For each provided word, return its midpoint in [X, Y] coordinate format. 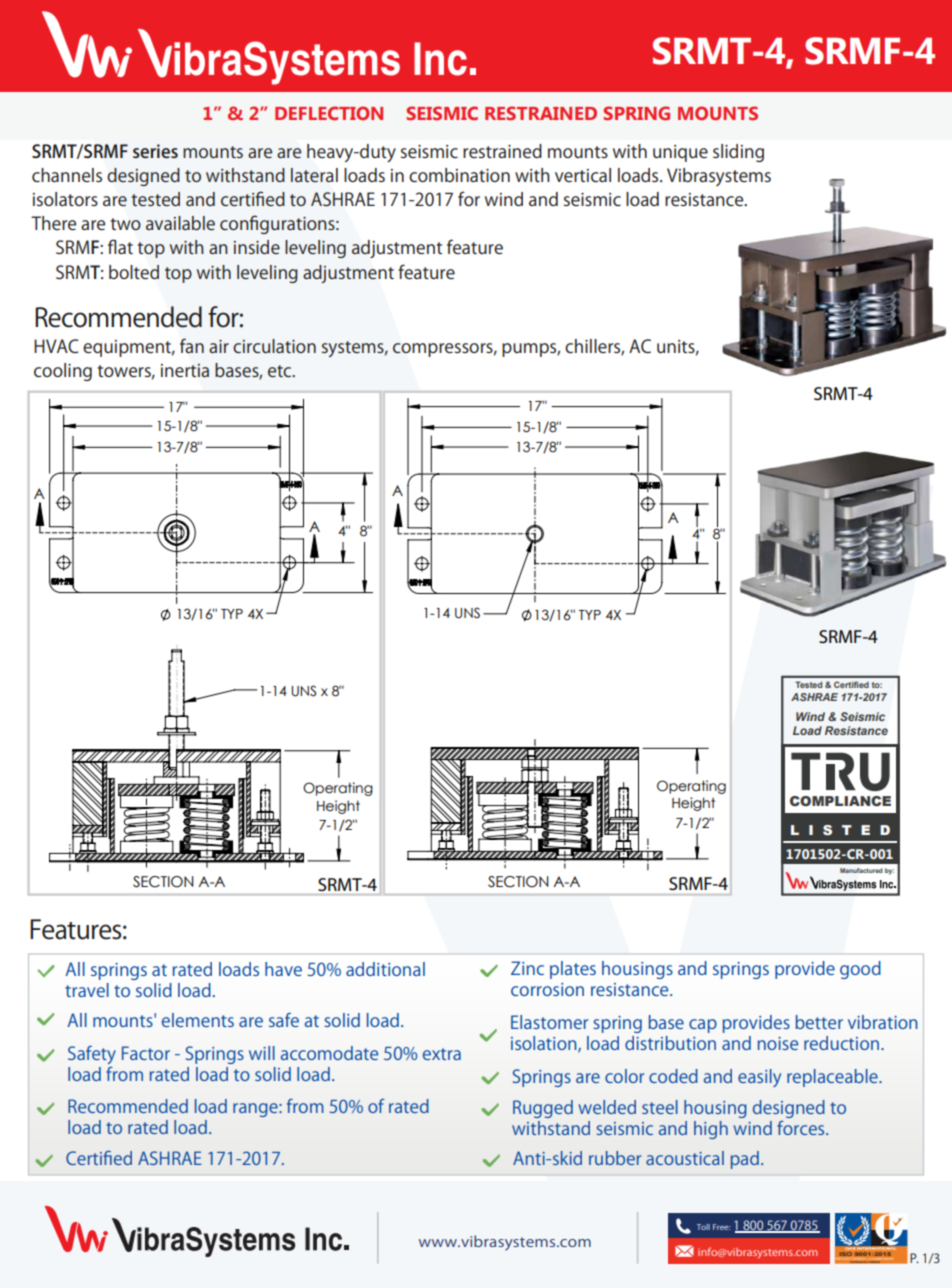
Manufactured [861, 870]
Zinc [527, 968]
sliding [738, 153]
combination [459, 175]
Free [721, 1227]
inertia [185, 370]
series [155, 151]
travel [87, 990]
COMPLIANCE [840, 801]
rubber [615, 1158]
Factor [146, 1053]
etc [281, 371]
